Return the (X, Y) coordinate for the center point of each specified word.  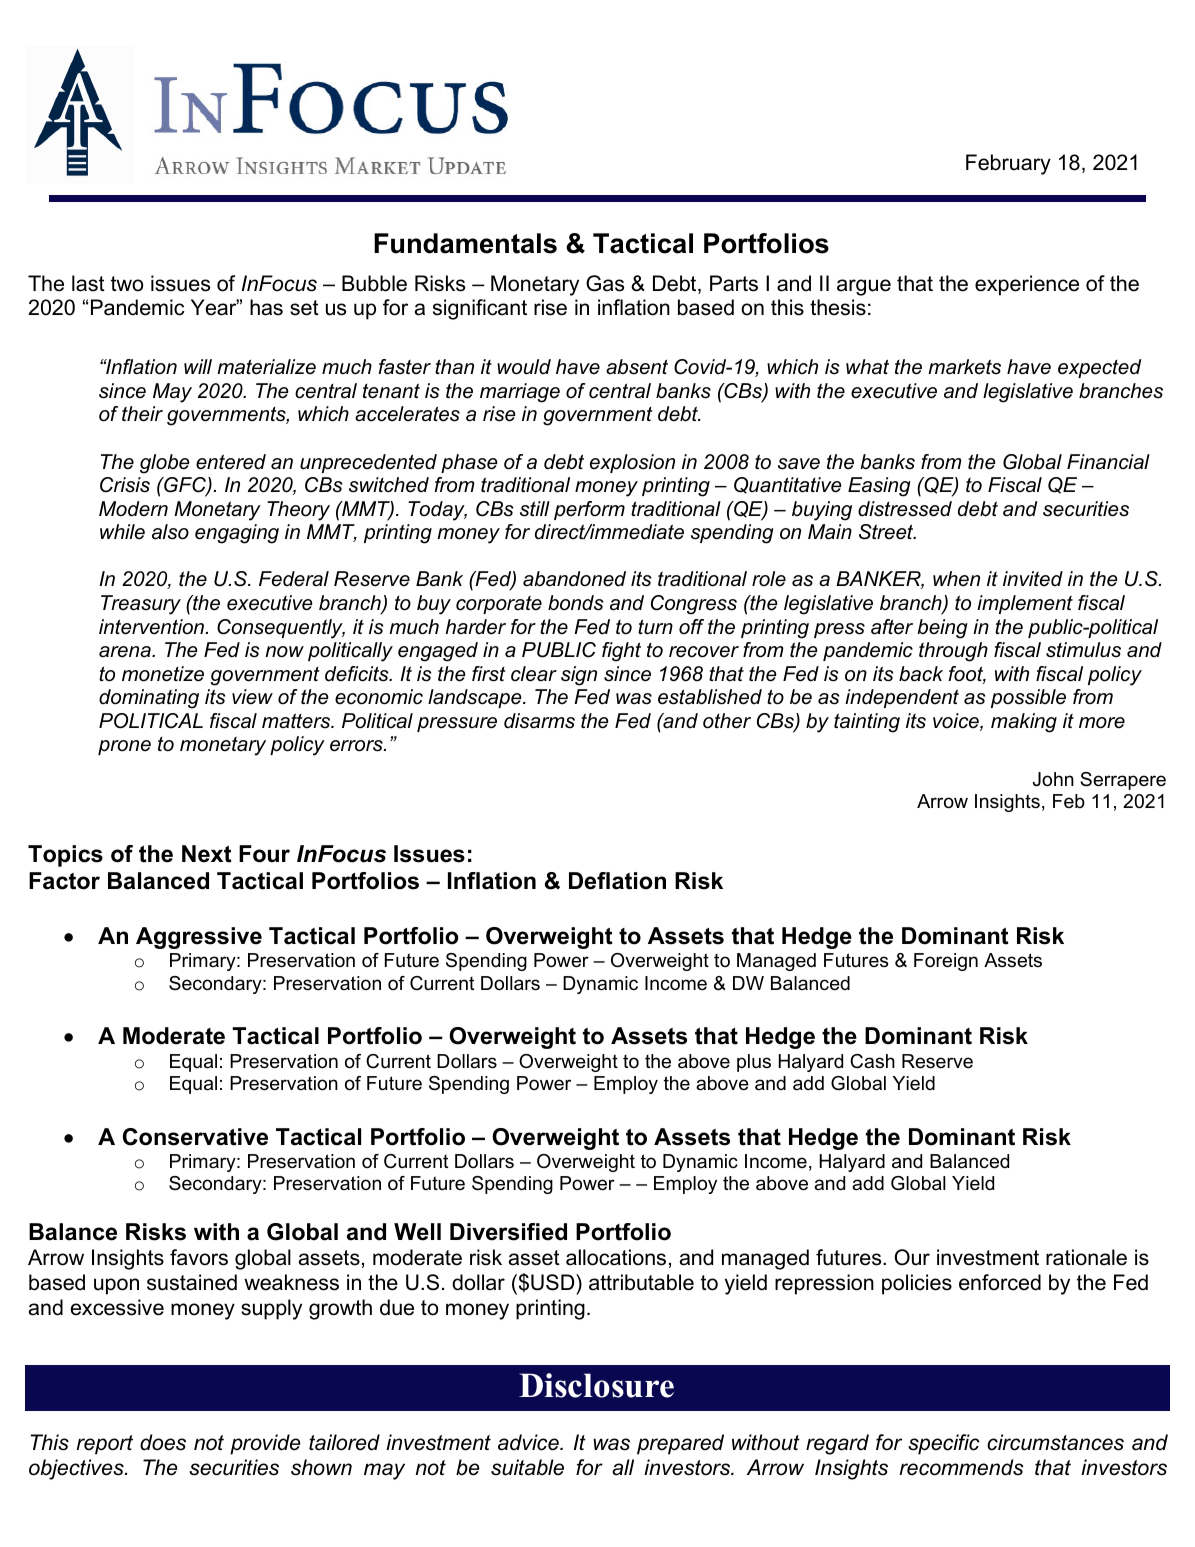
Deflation (617, 881)
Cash (872, 1061)
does (163, 1442)
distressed (905, 509)
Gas (605, 283)
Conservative (195, 1137)
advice (529, 1442)
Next (206, 854)
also (170, 532)
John (1053, 779)
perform (589, 510)
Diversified (508, 1232)
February (1008, 164)
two (127, 284)
